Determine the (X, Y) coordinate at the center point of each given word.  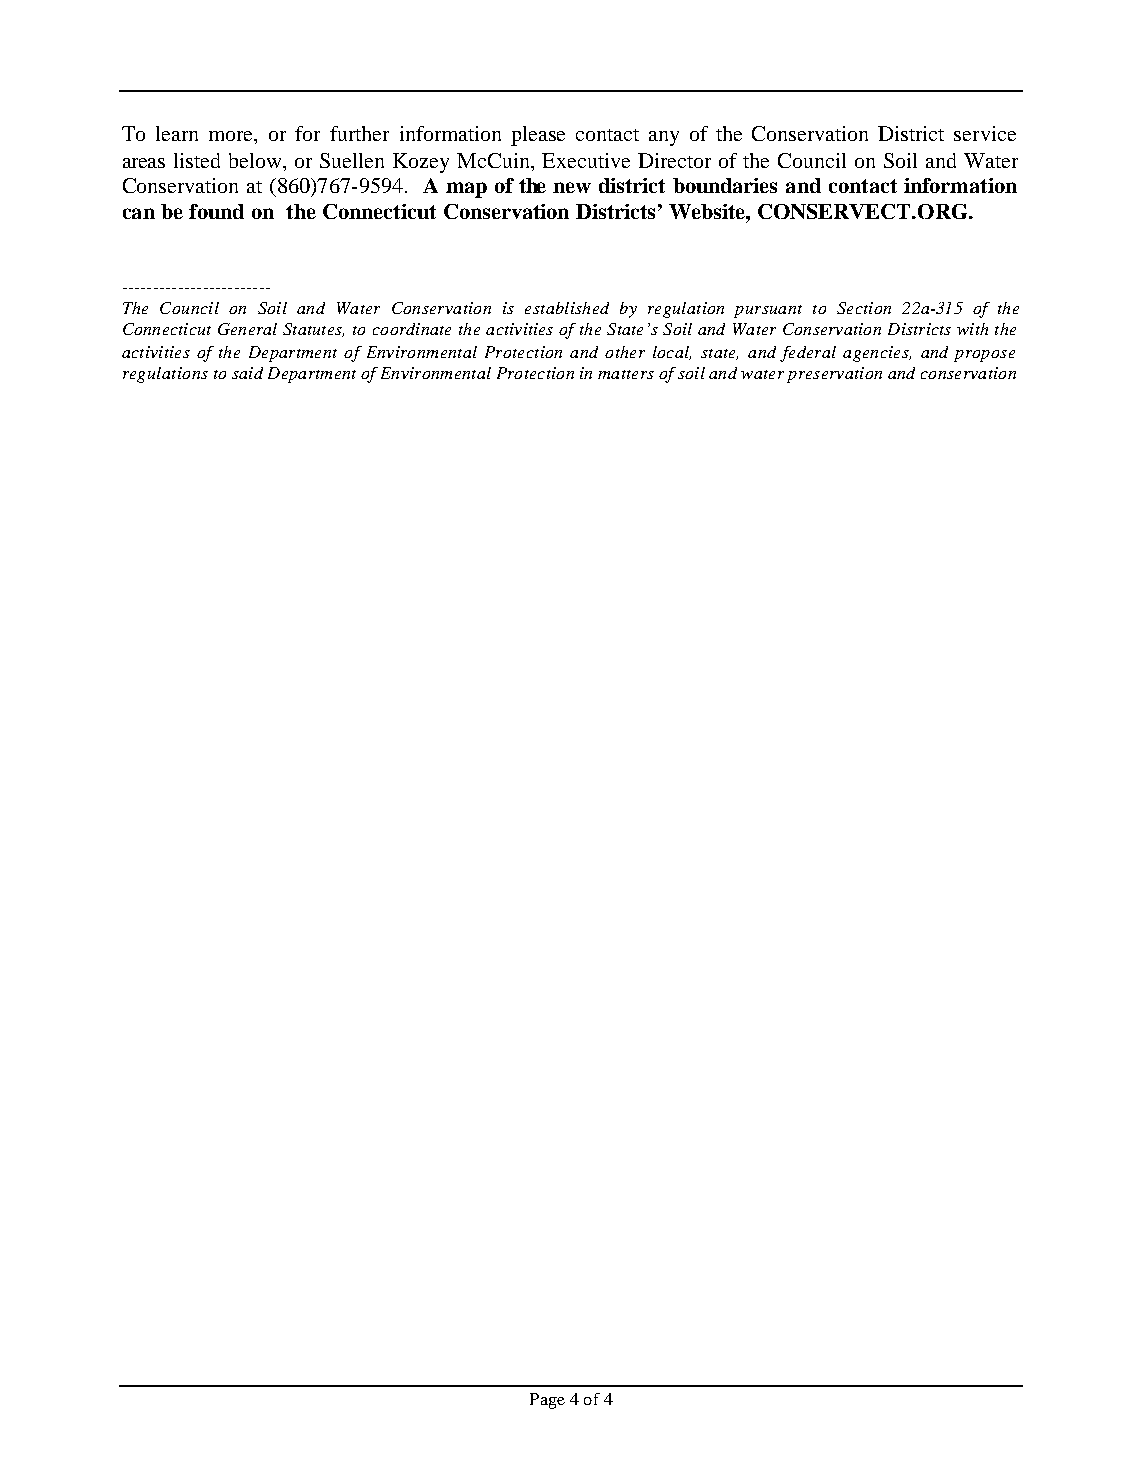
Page (547, 1401)
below (256, 160)
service (985, 133)
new (572, 187)
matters (626, 374)
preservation (834, 375)
